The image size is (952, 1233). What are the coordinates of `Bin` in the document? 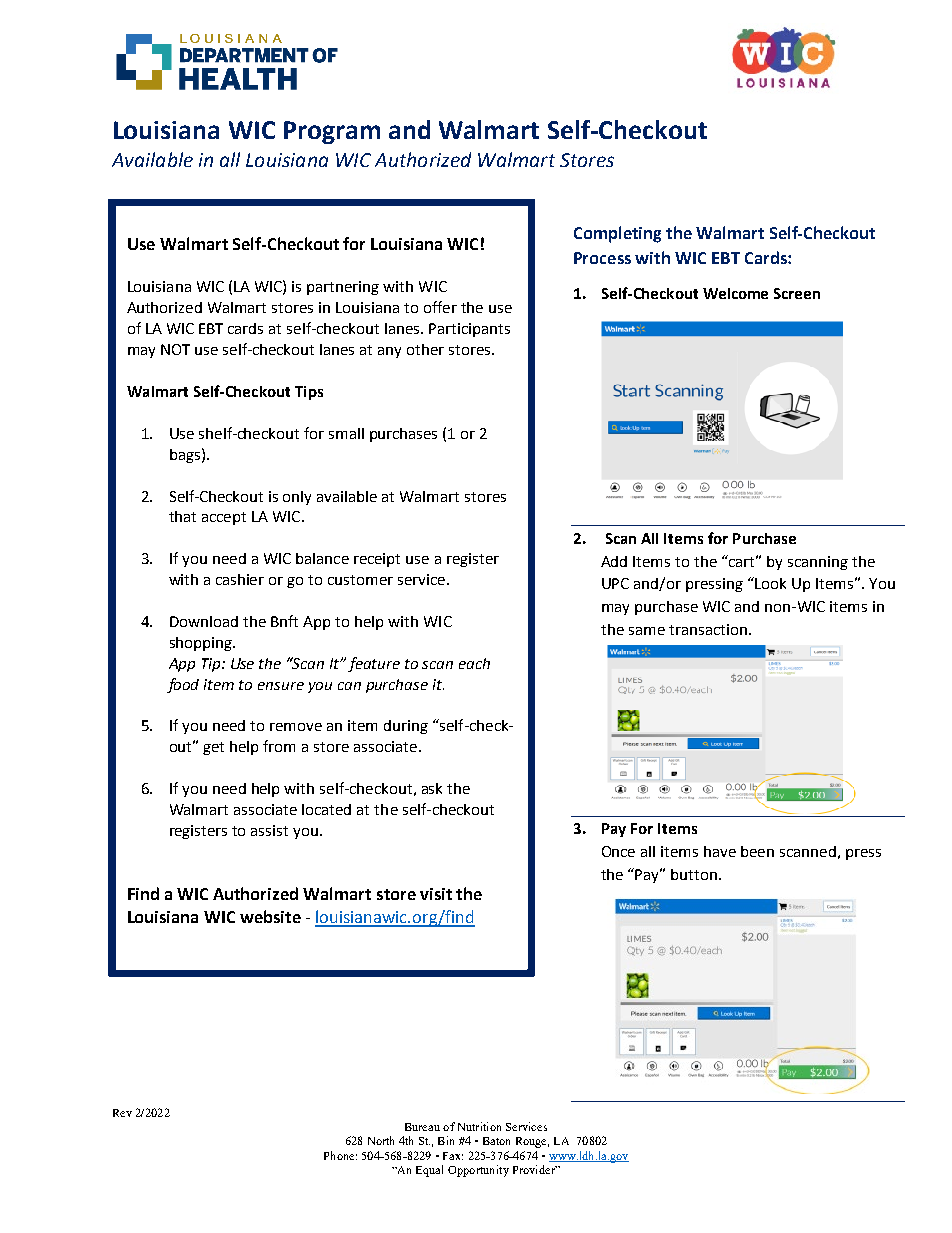 It's located at (446, 1140).
